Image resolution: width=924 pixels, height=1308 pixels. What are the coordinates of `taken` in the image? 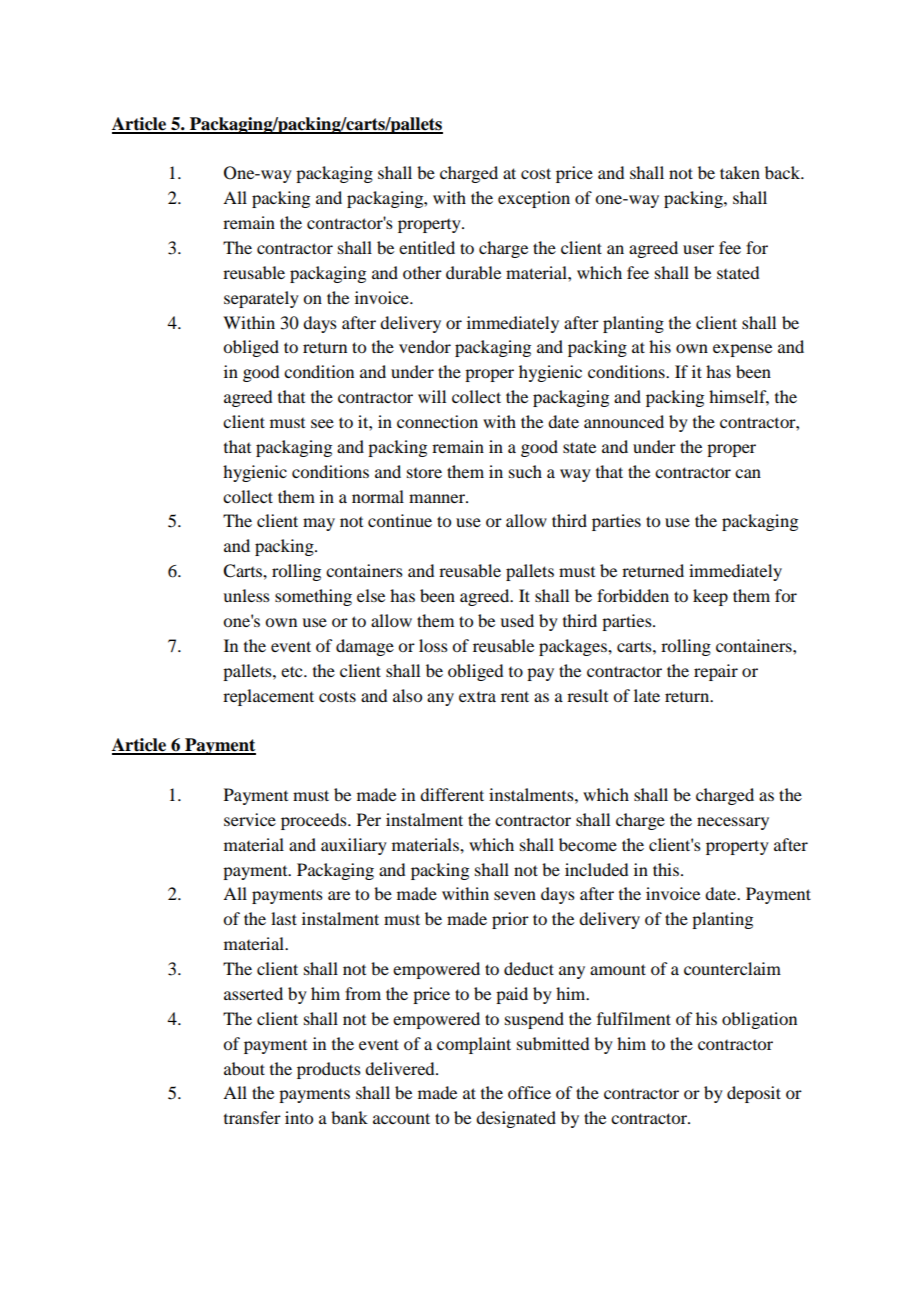 It's located at (740, 172).
